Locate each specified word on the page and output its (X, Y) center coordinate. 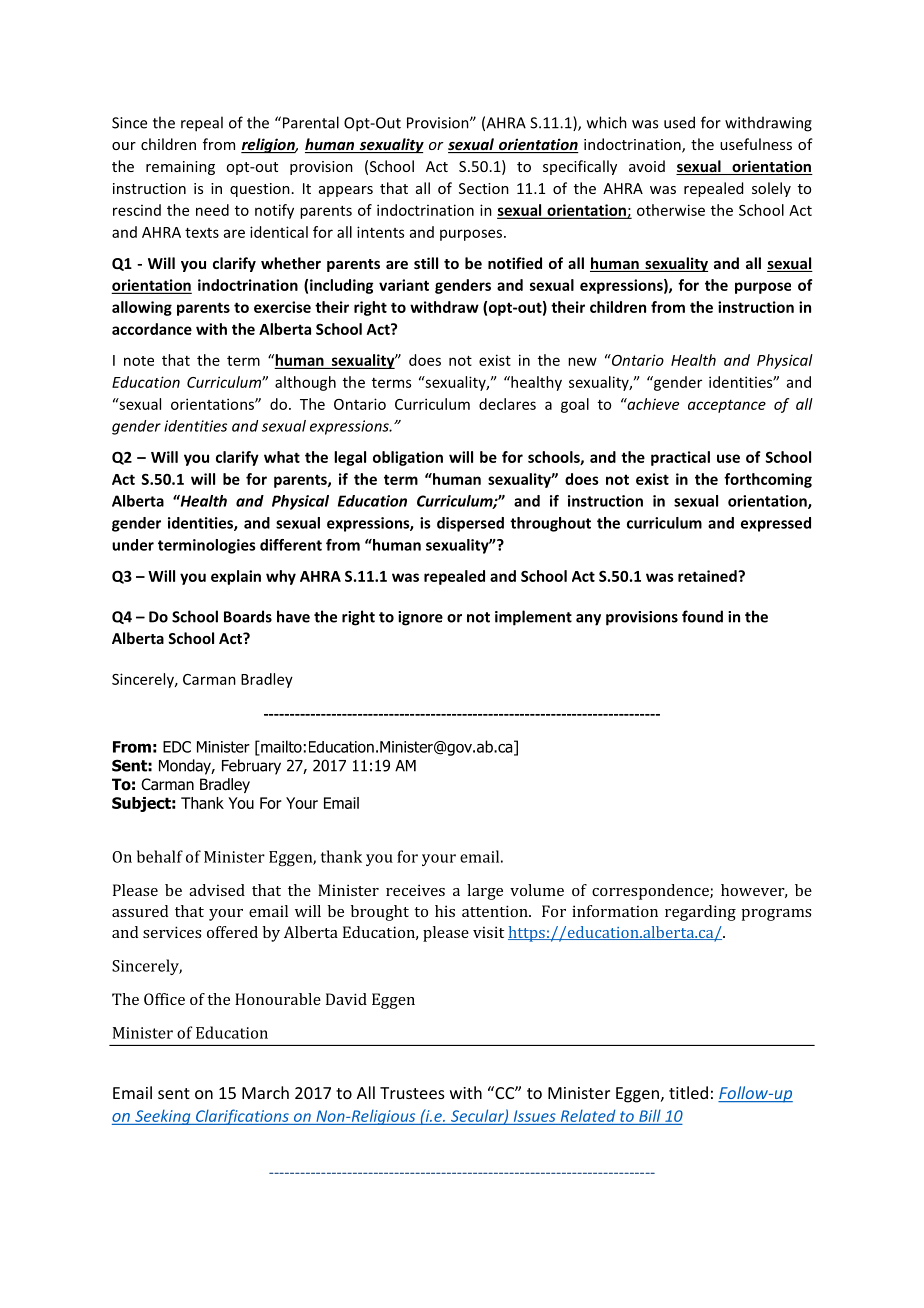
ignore (420, 618)
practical (680, 458)
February (251, 767)
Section (484, 188)
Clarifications (242, 1117)
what (282, 457)
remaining (180, 168)
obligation (408, 458)
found (702, 616)
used (679, 122)
